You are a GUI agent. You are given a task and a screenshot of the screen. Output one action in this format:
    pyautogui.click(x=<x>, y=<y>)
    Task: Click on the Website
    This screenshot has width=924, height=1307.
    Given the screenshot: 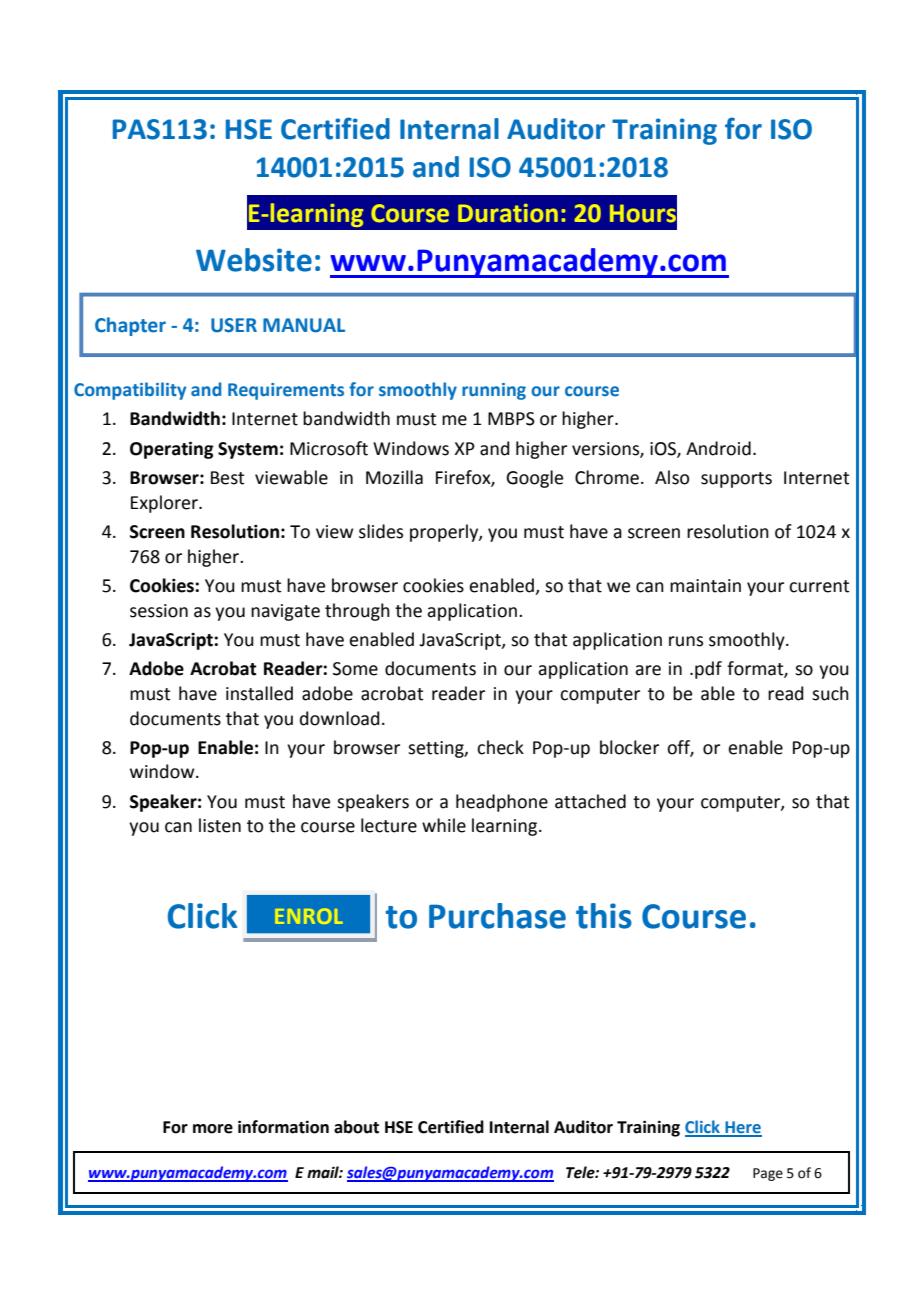 What is the action you would take?
    pyautogui.click(x=254, y=260)
